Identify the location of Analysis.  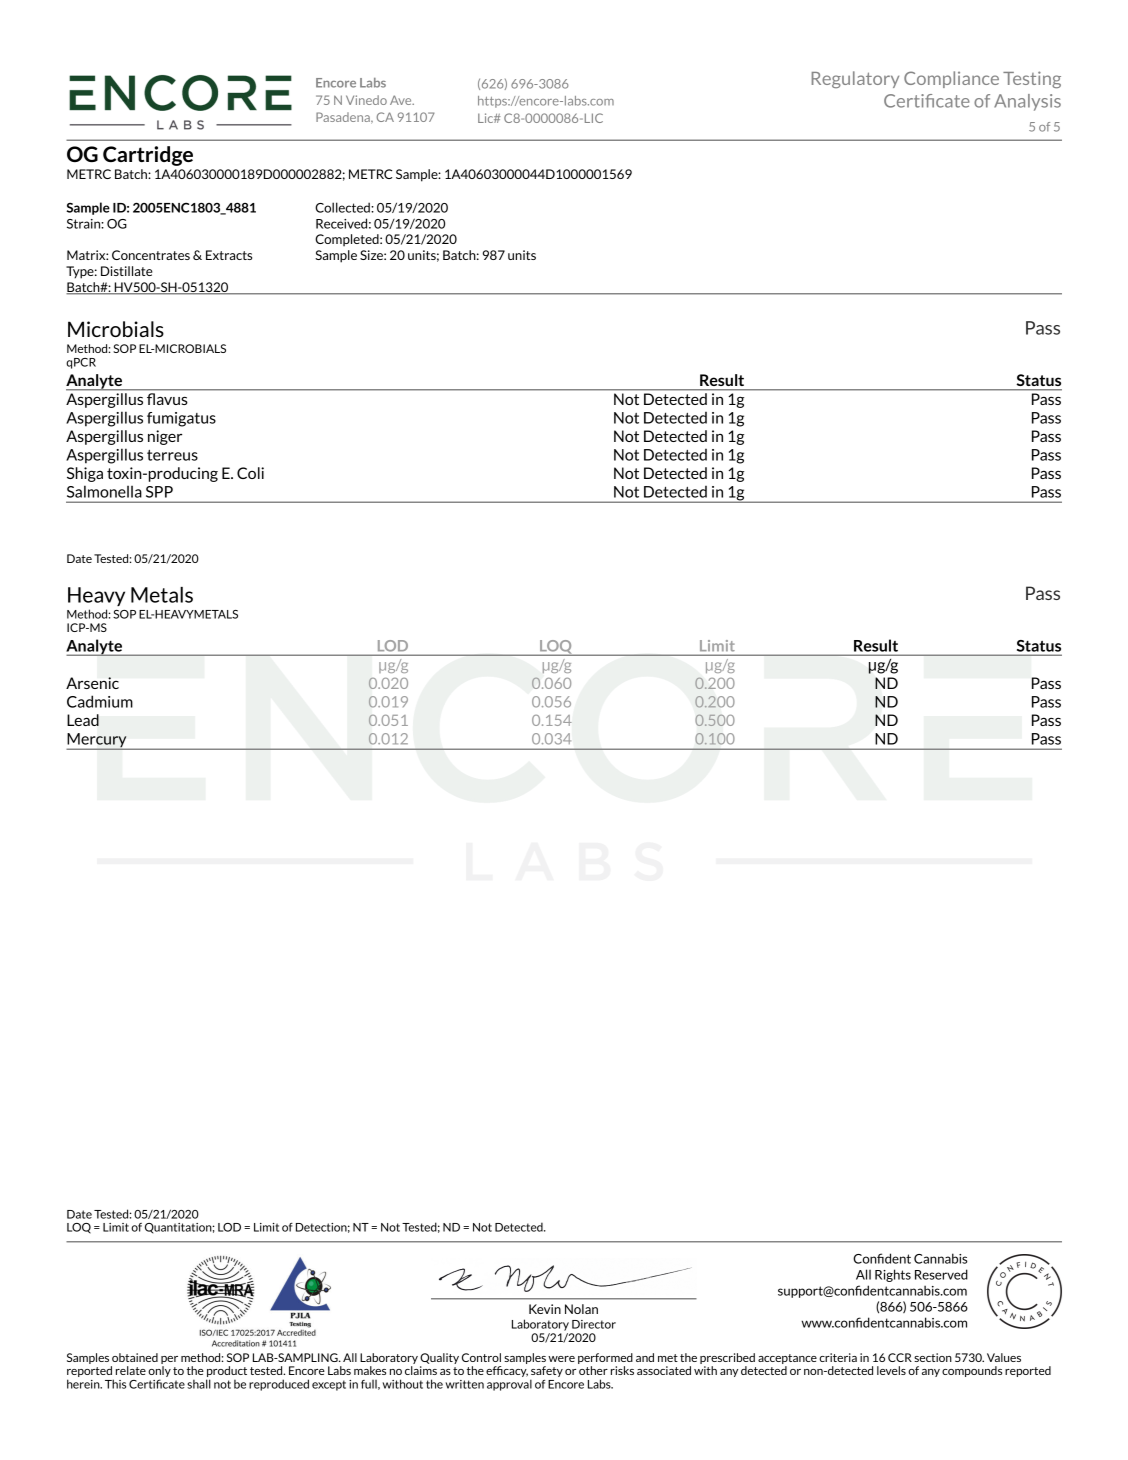
(1027, 102).
